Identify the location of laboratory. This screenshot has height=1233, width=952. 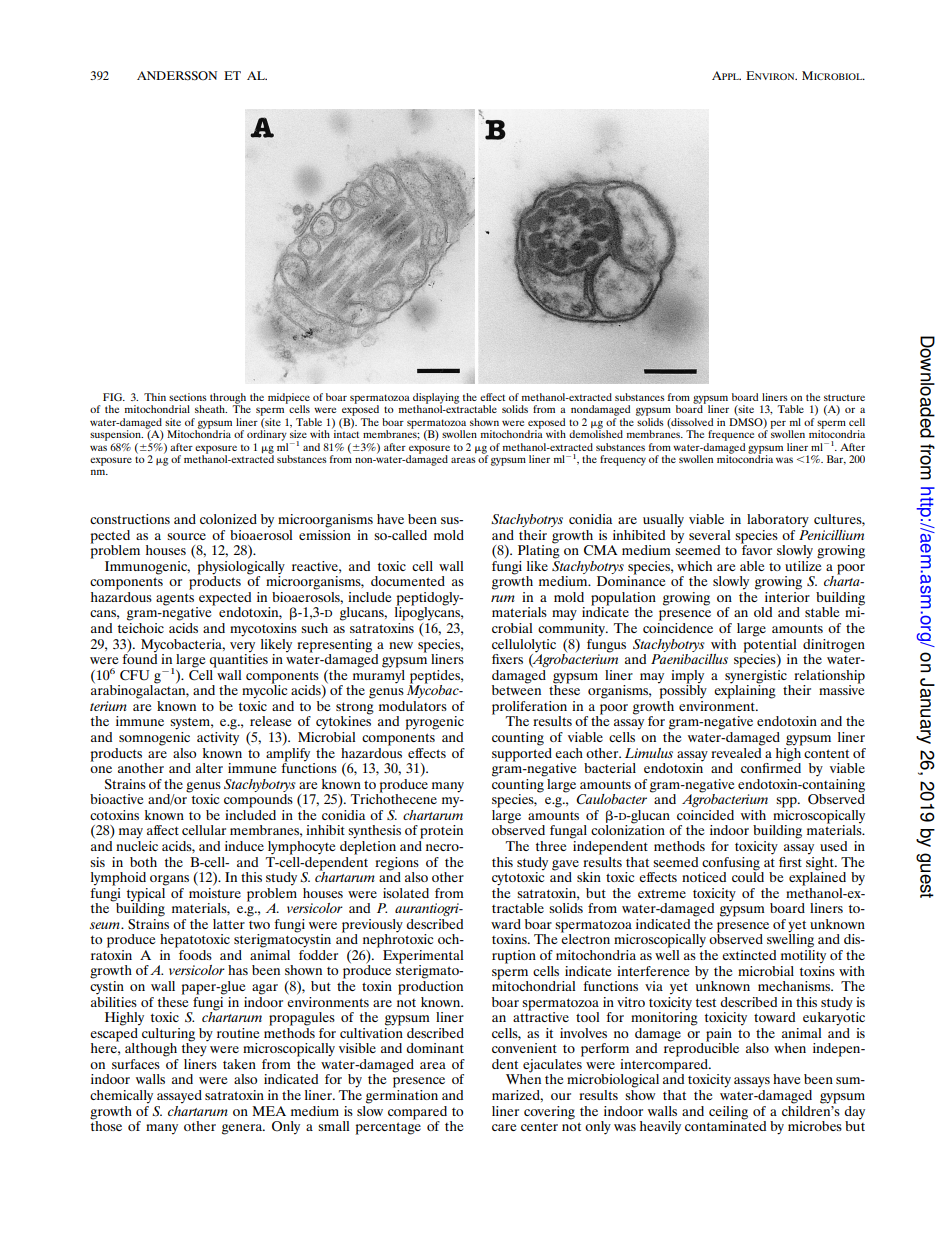
(778, 521).
